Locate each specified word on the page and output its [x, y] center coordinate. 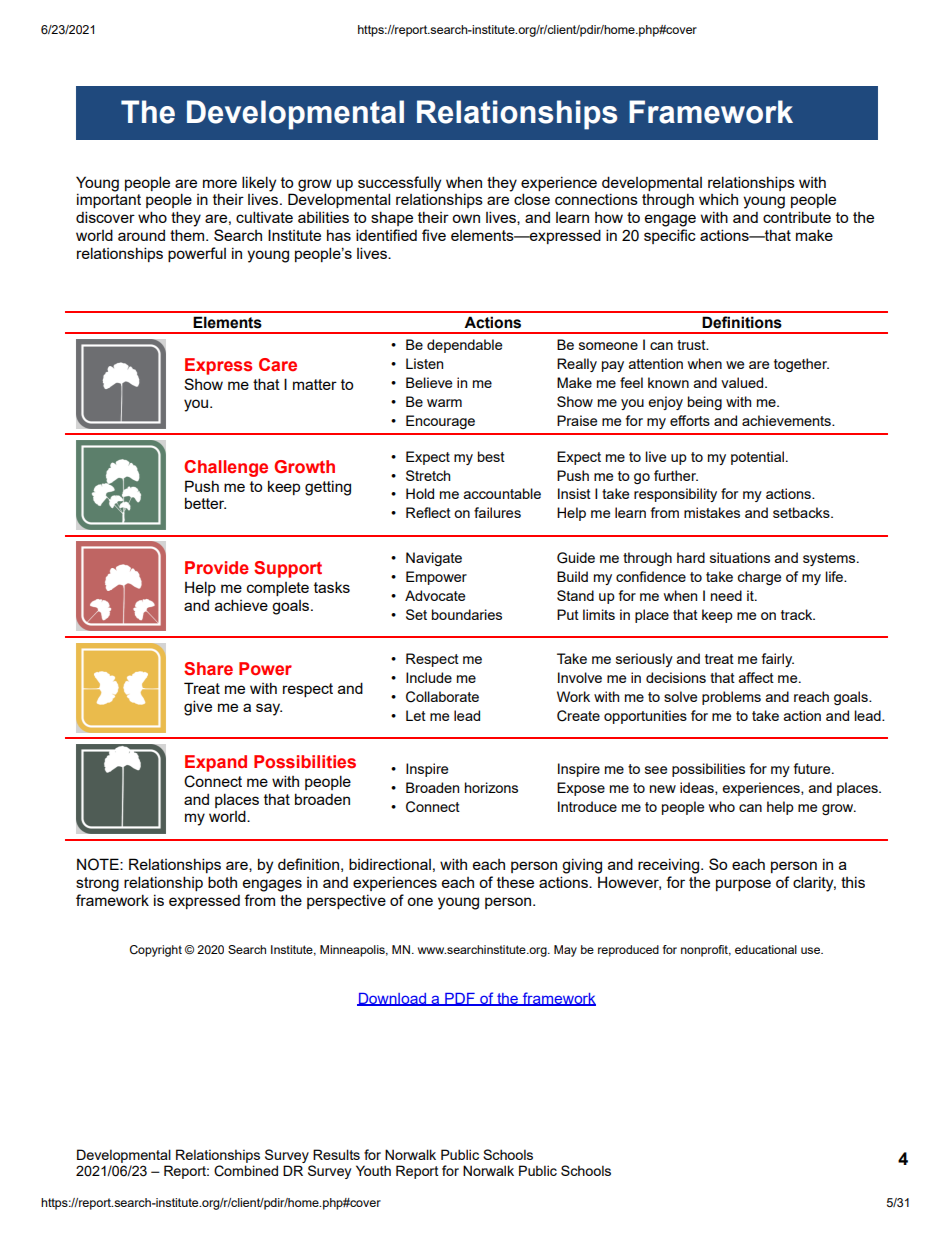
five [434, 235]
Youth [373, 1170]
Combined [246, 1171]
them [188, 235]
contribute [797, 217]
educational [766, 949]
